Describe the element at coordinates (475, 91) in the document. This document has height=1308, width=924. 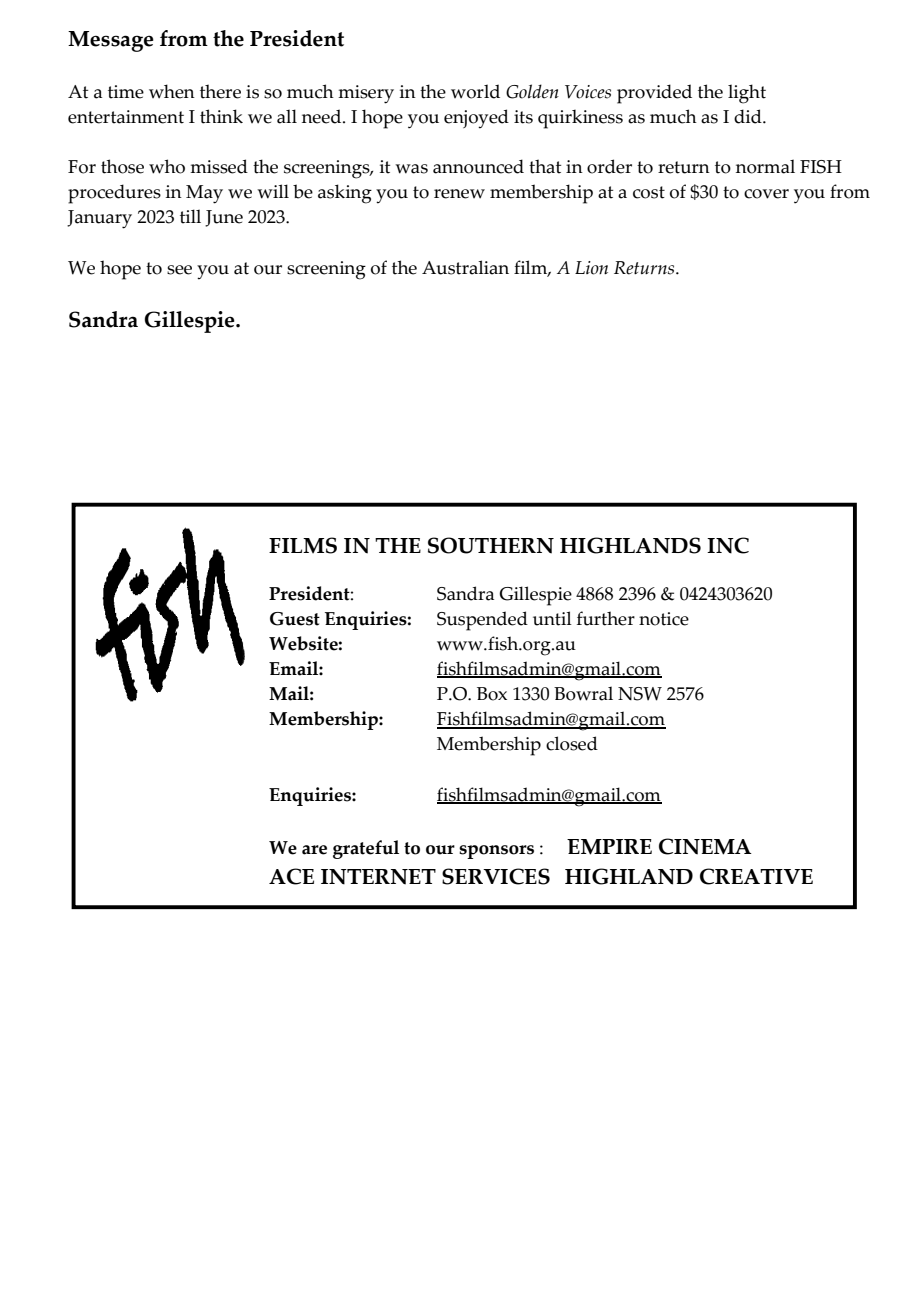
I see `world` at that location.
